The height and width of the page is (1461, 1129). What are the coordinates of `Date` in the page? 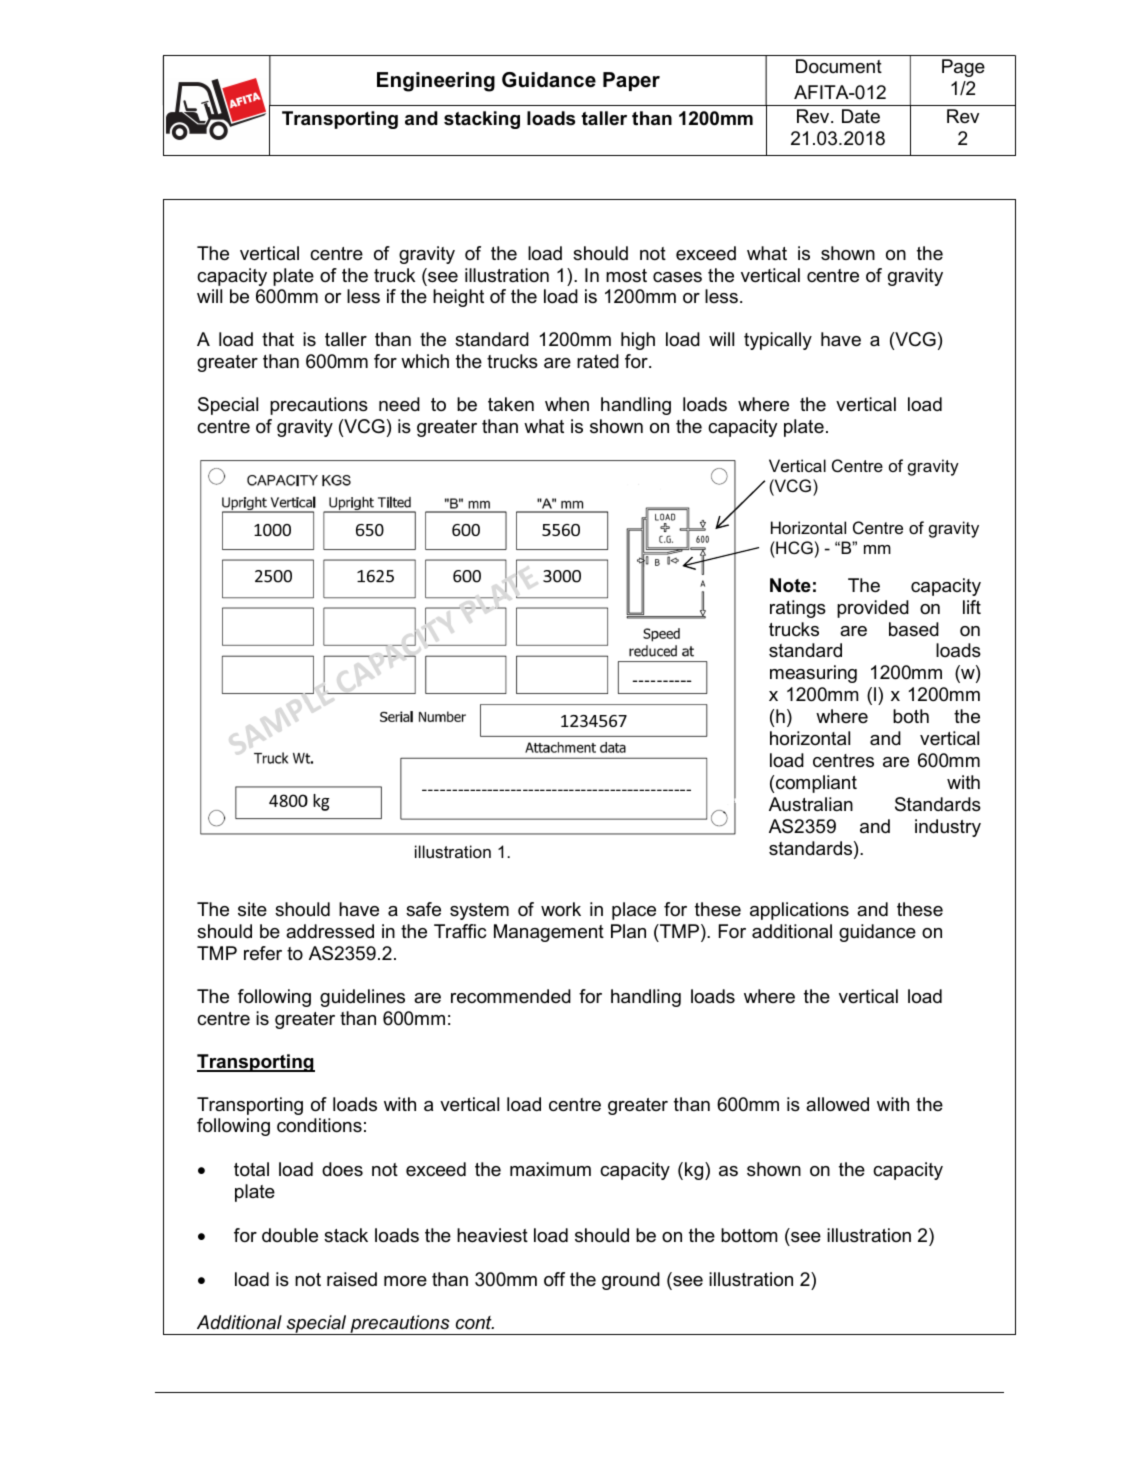 It's located at (861, 116).
